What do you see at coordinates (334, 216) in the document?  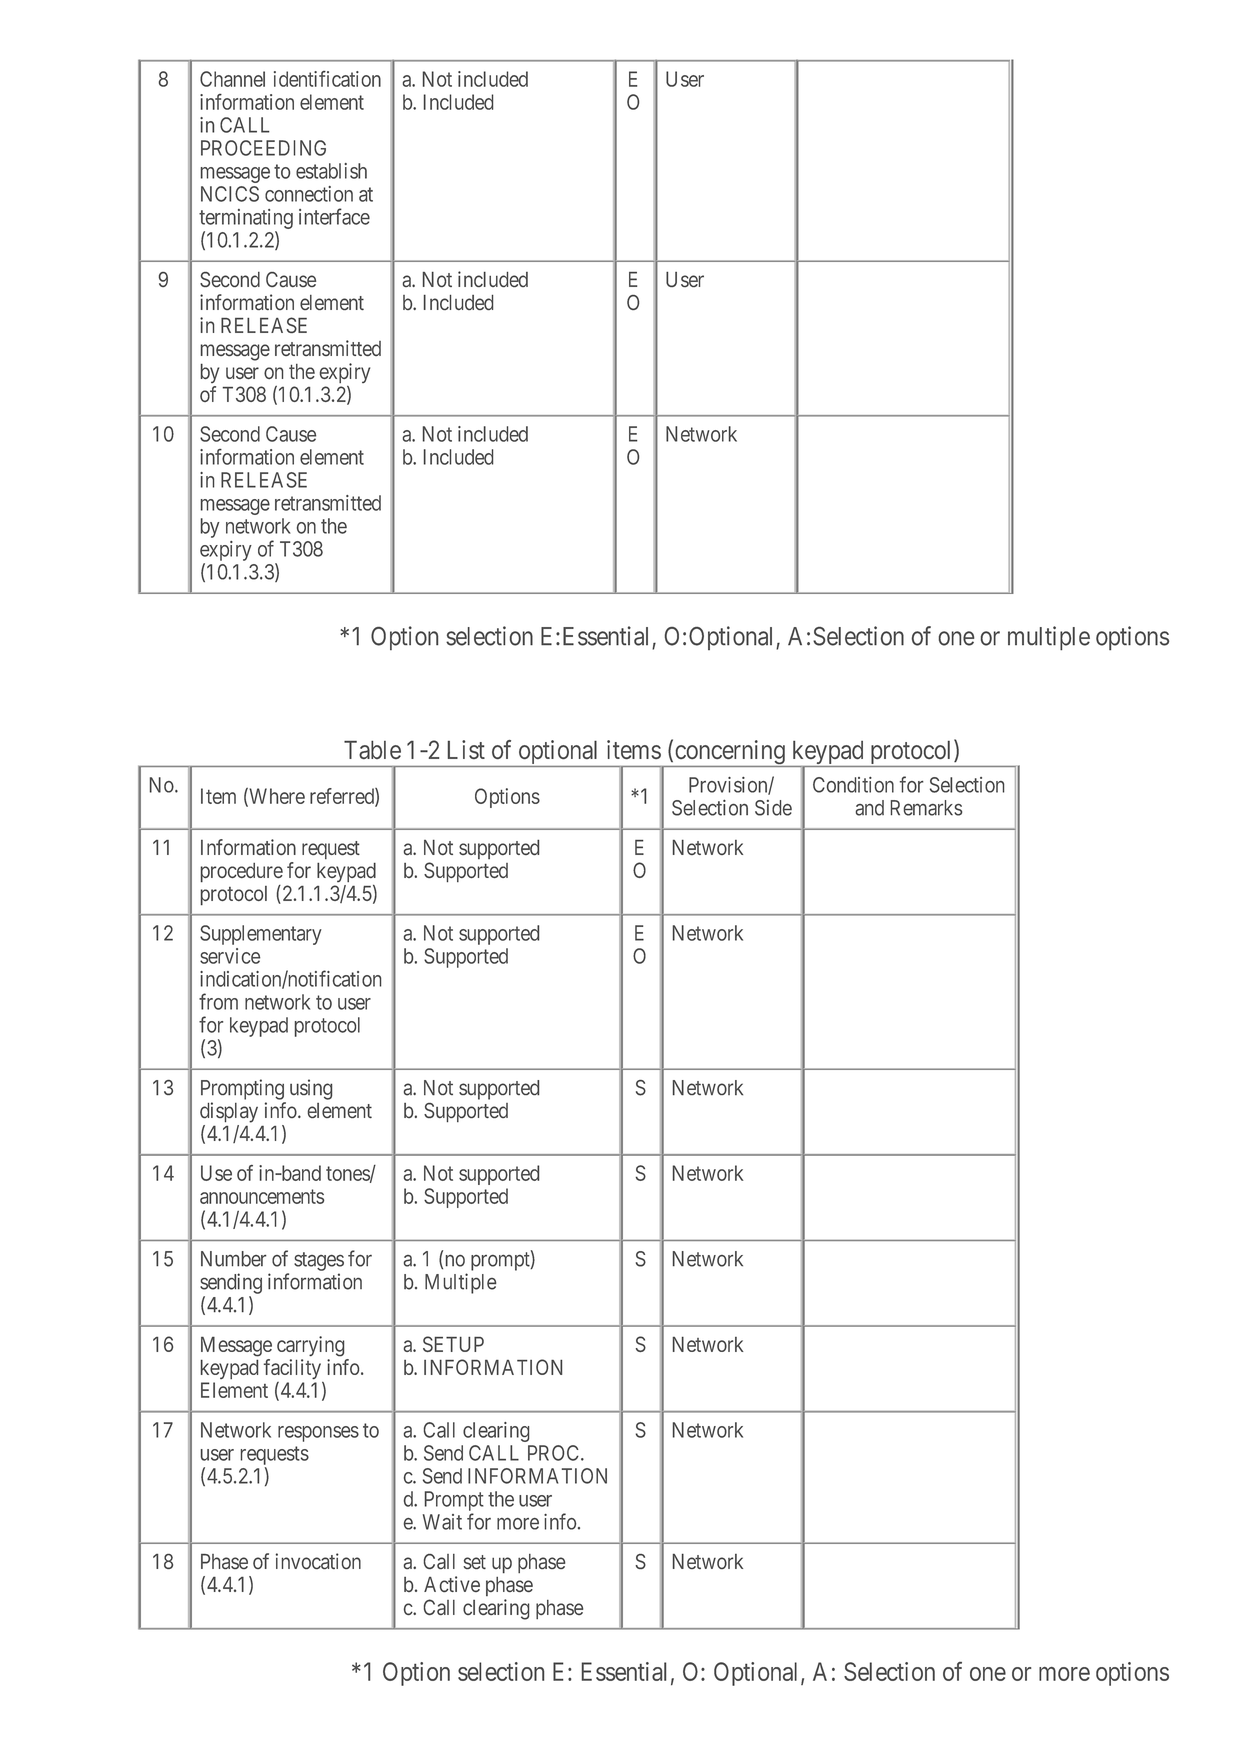 I see `interface` at bounding box center [334, 216].
